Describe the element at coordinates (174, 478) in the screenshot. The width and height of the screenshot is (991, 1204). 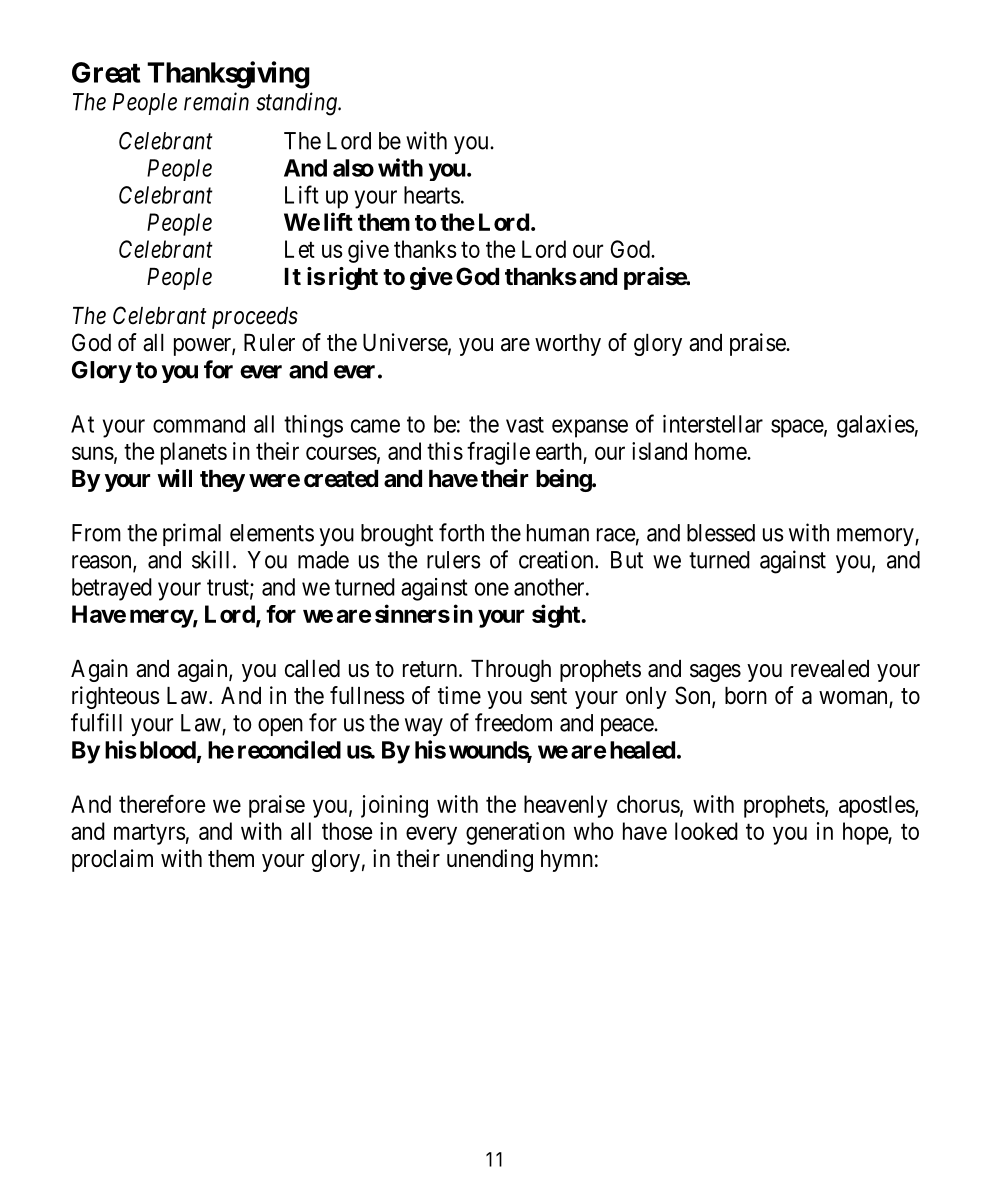
I see `will` at that location.
